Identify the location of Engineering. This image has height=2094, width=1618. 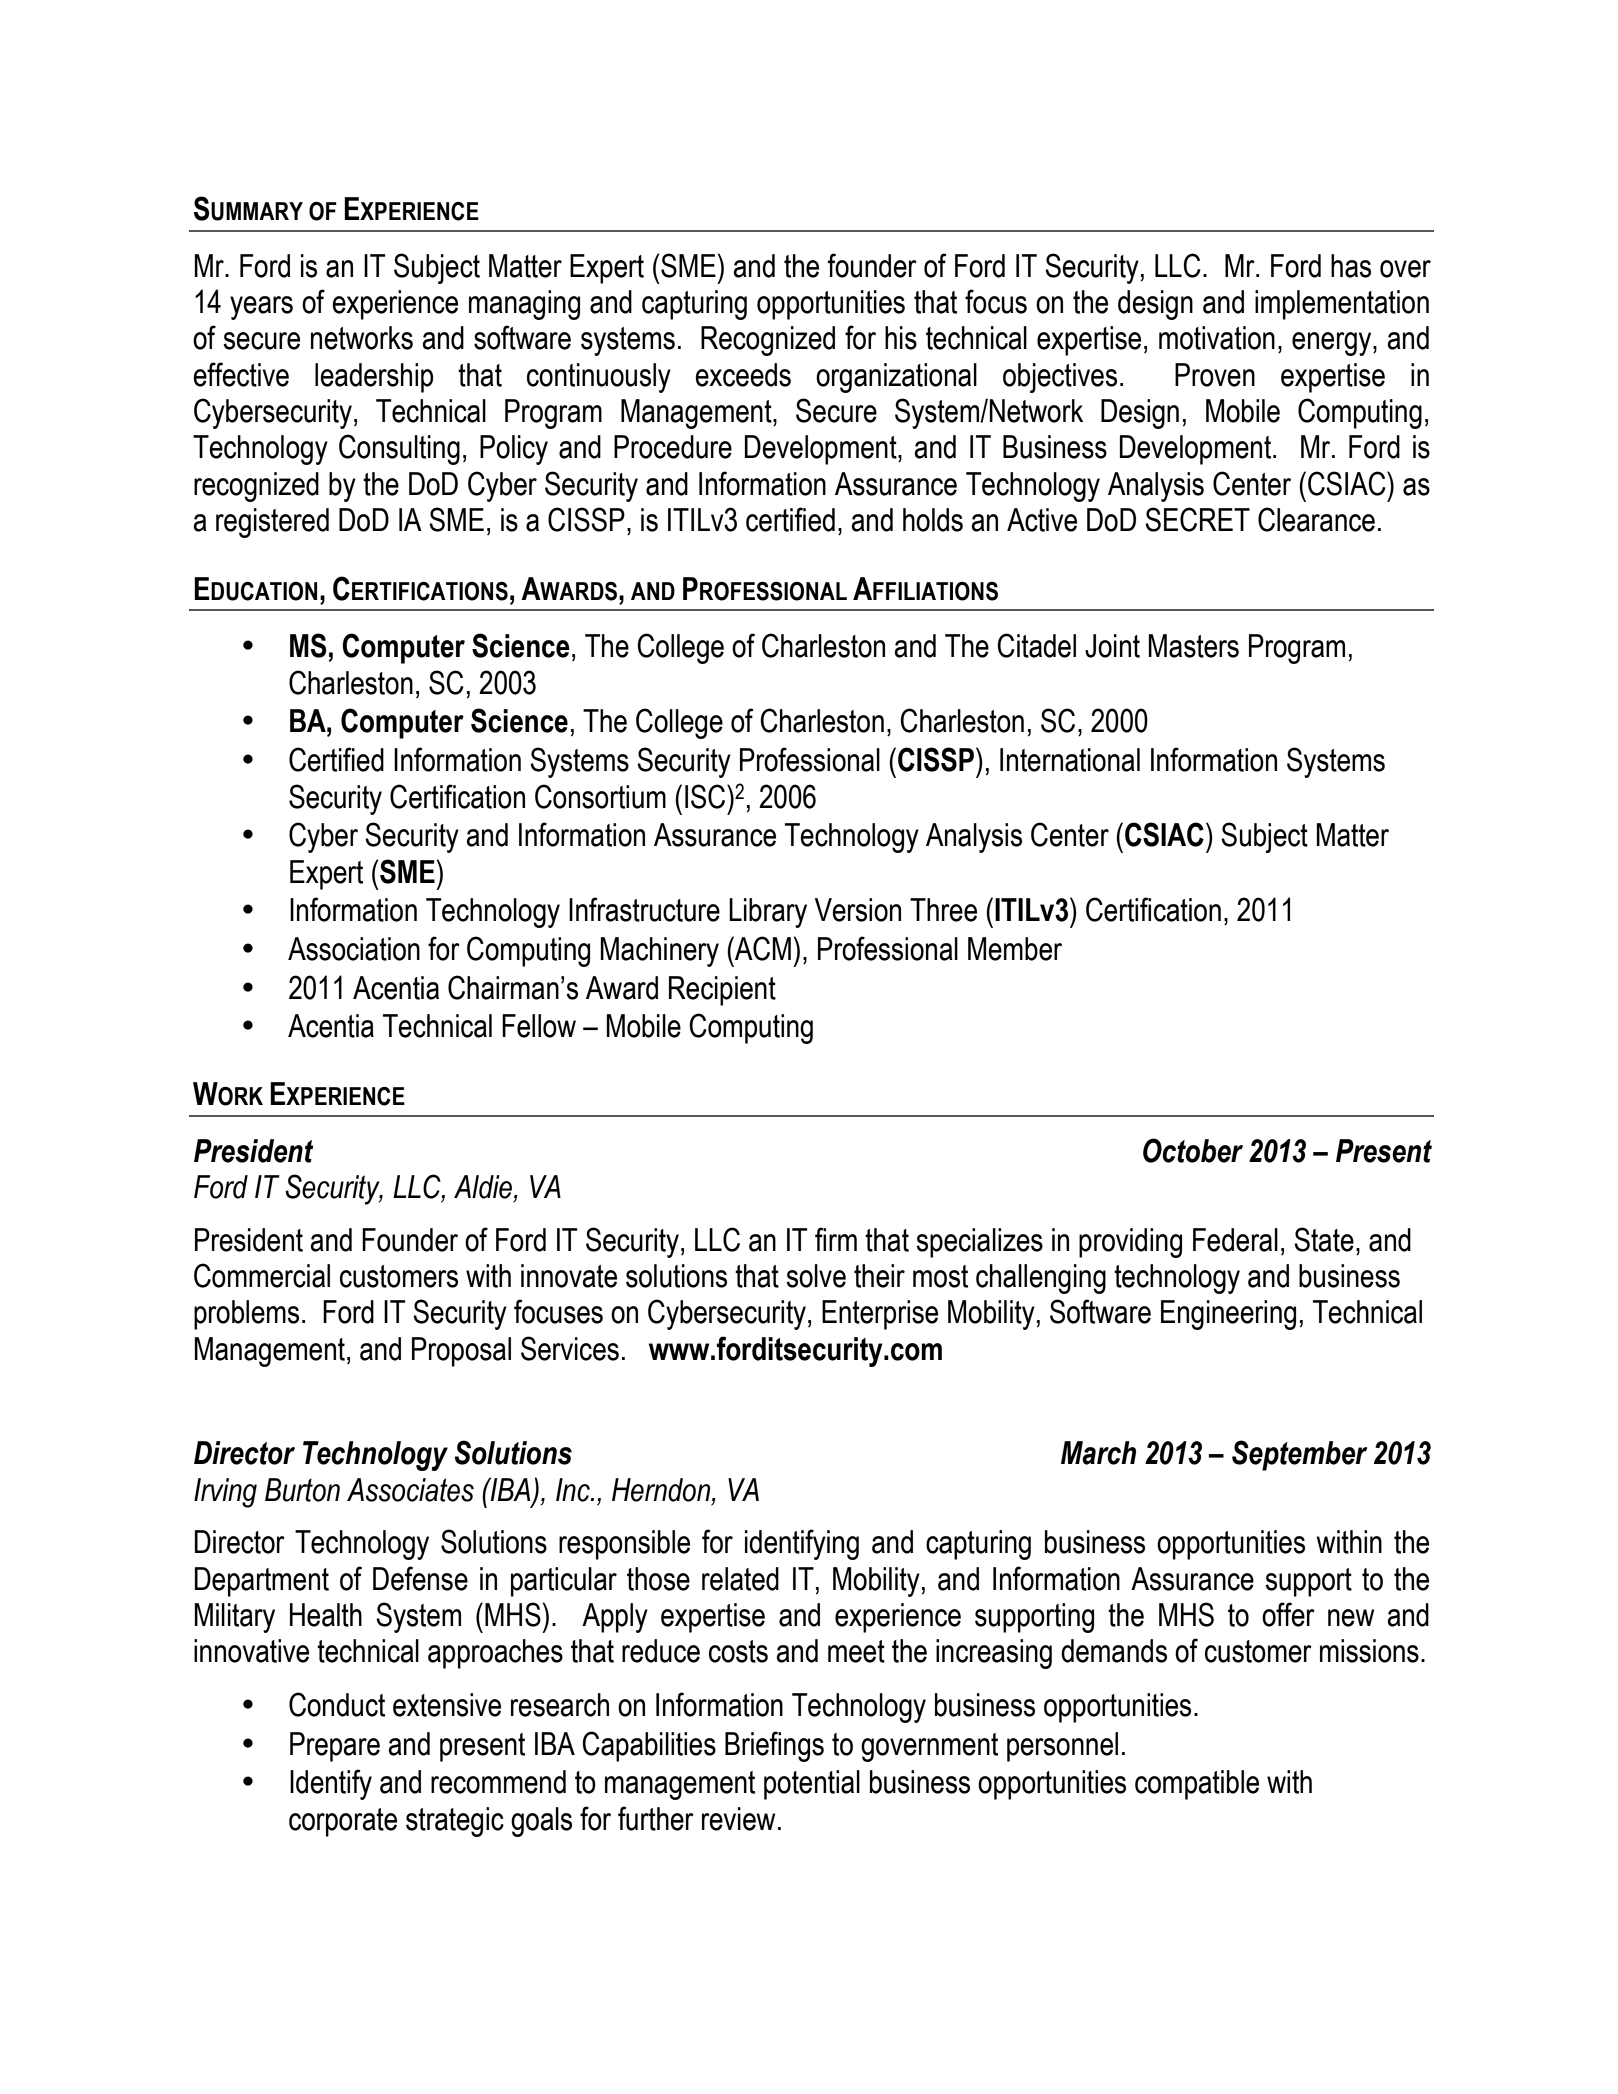
(1228, 1315).
